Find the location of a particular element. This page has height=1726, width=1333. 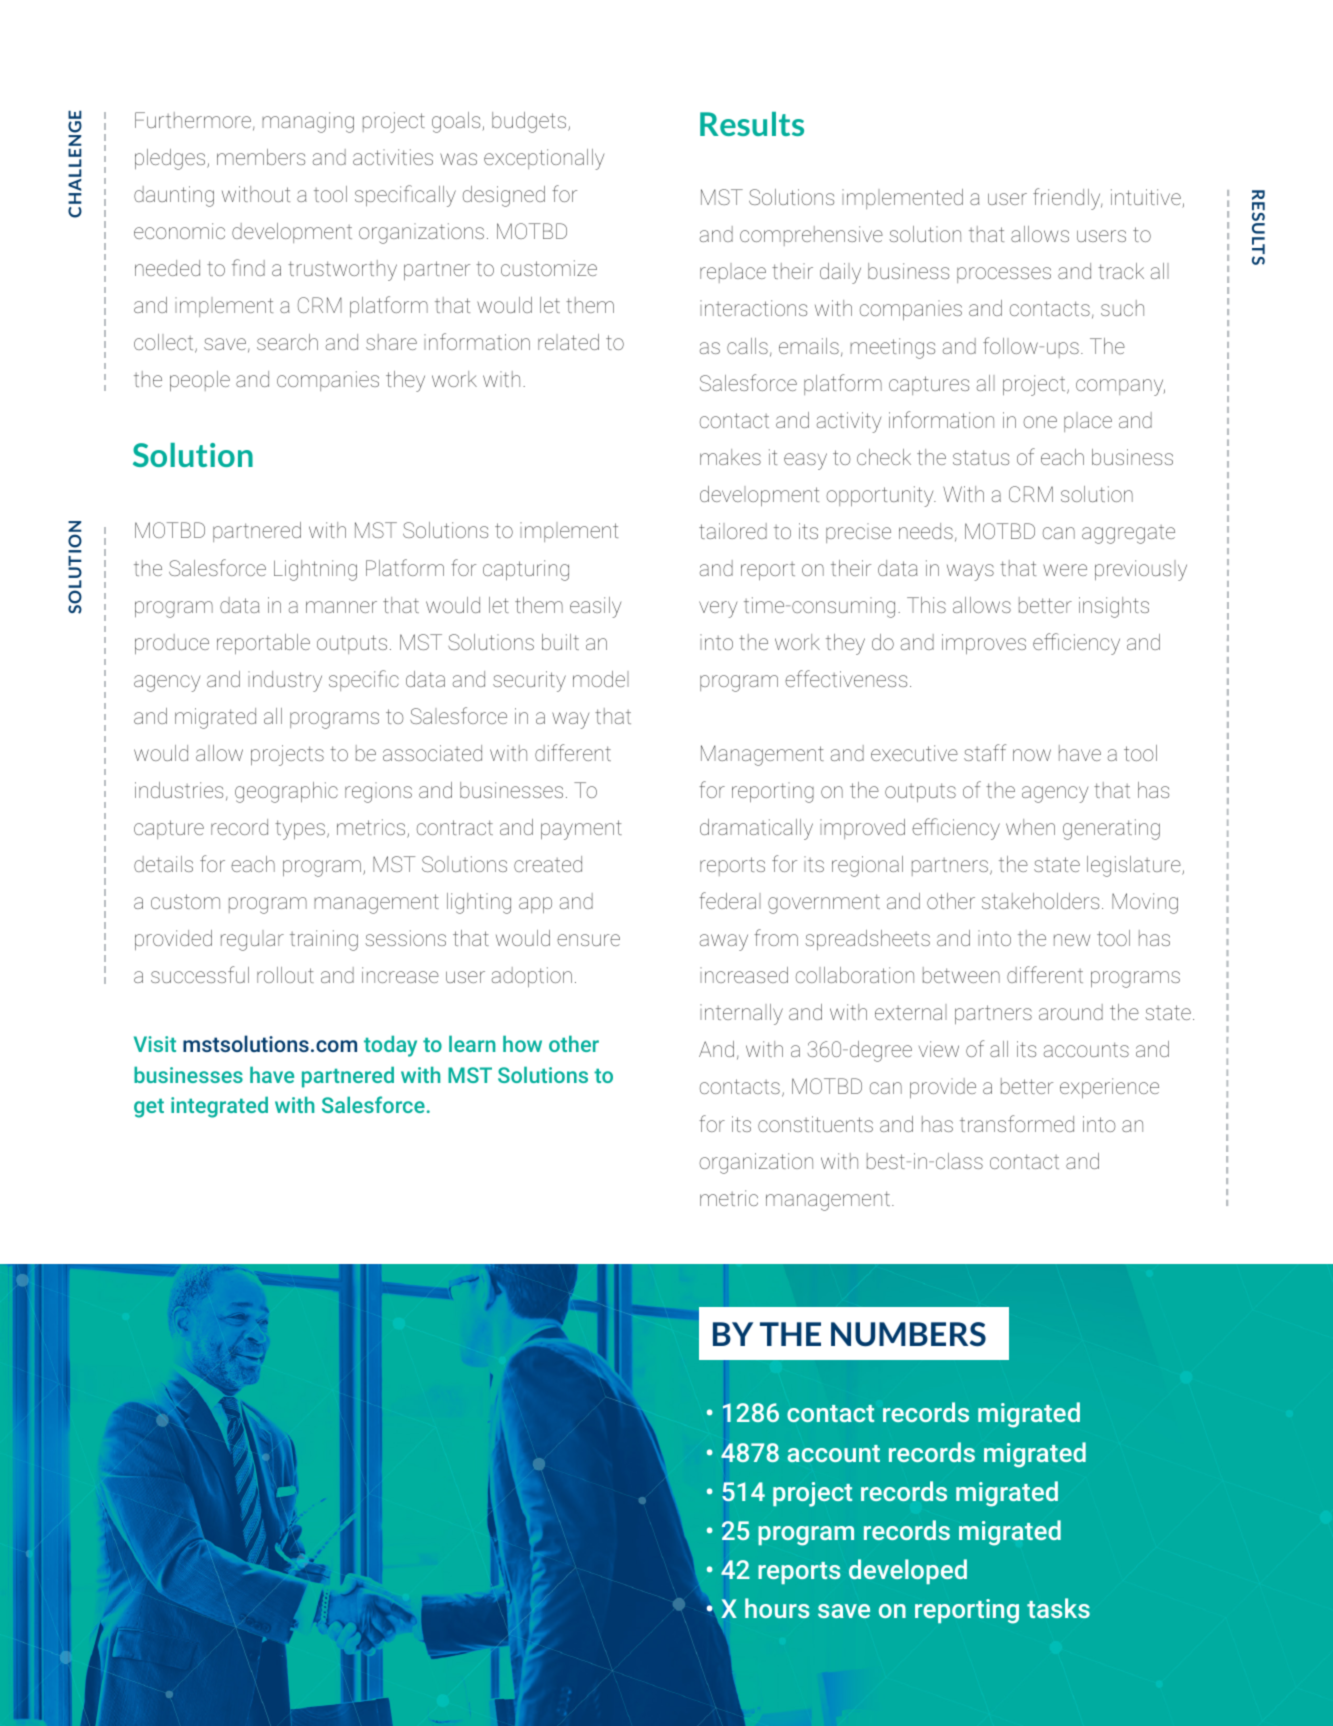

integrated is located at coordinates (219, 1107).
